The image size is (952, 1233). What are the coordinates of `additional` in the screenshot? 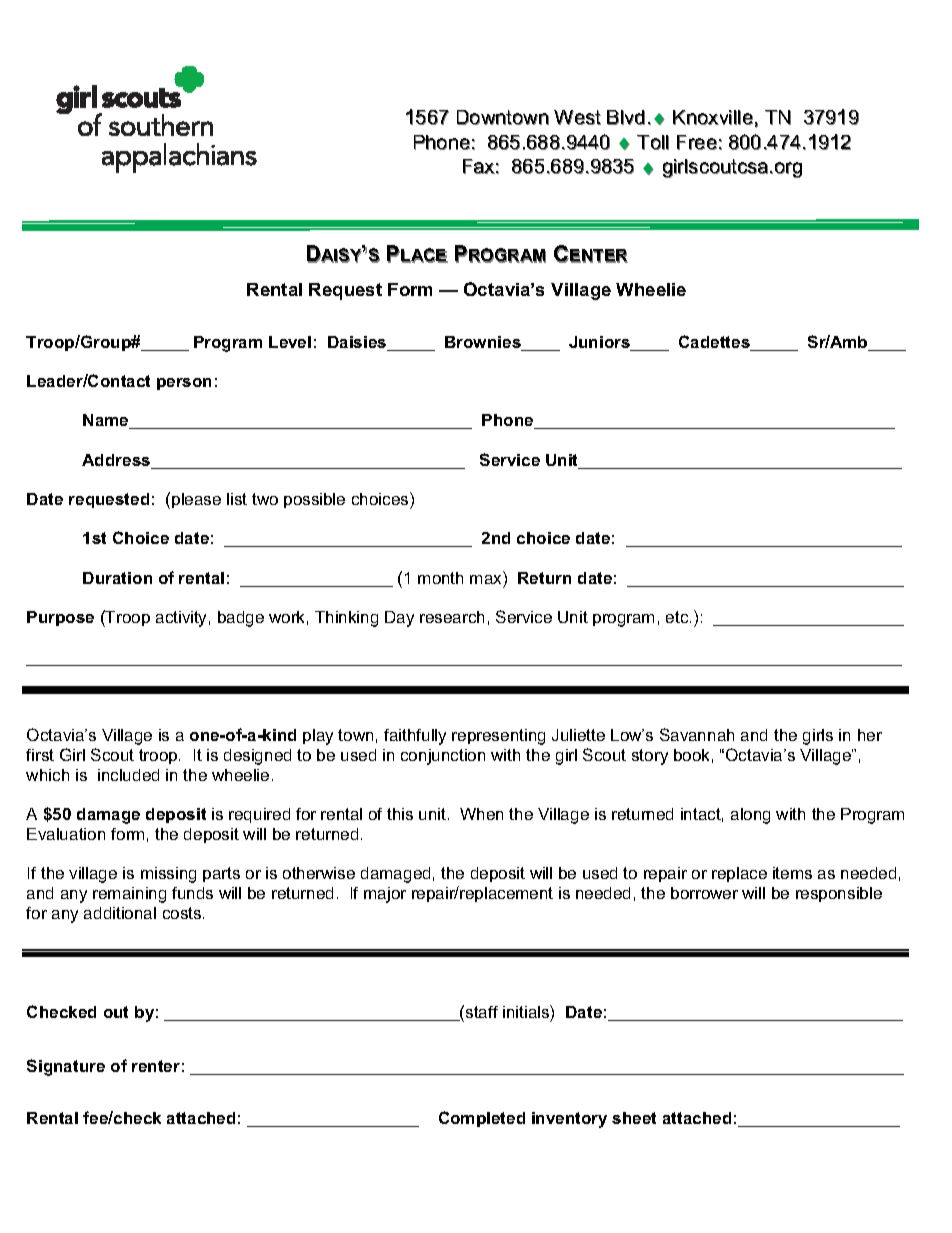 It's located at (120, 913).
